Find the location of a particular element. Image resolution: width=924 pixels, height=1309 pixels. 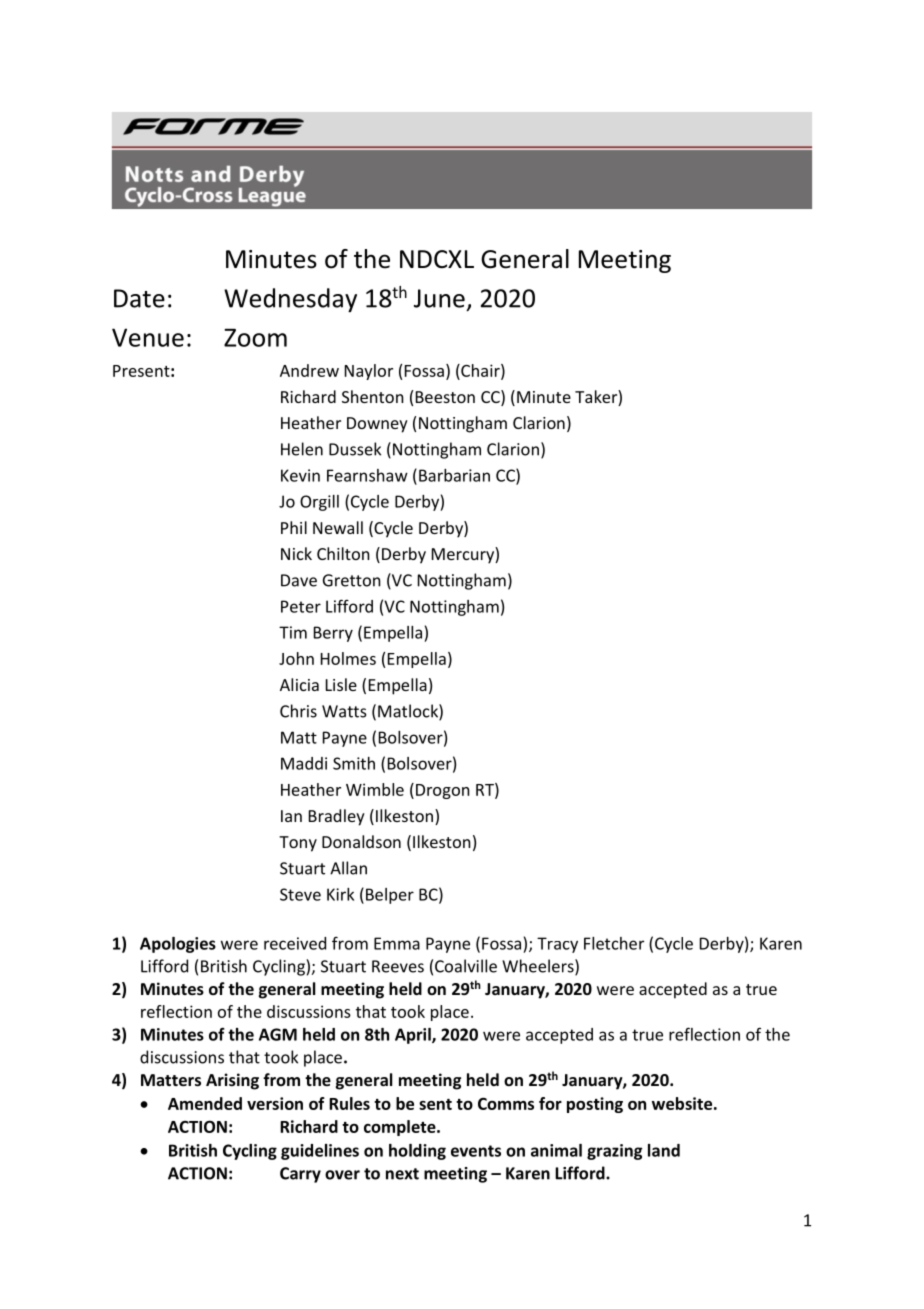

Amended is located at coordinates (205, 1103).
